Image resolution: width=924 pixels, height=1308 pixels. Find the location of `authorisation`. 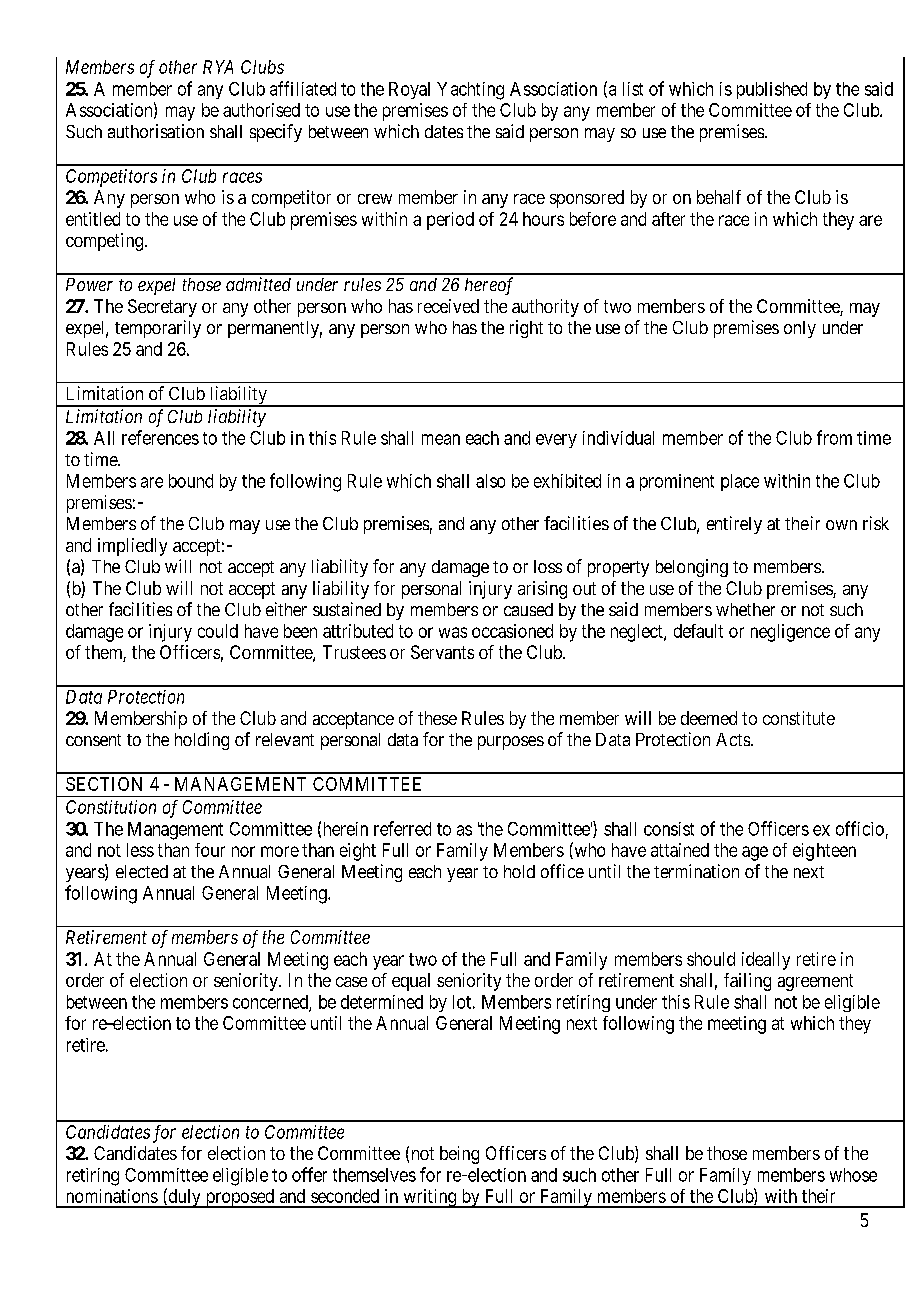

authorisation is located at coordinates (156, 131).
